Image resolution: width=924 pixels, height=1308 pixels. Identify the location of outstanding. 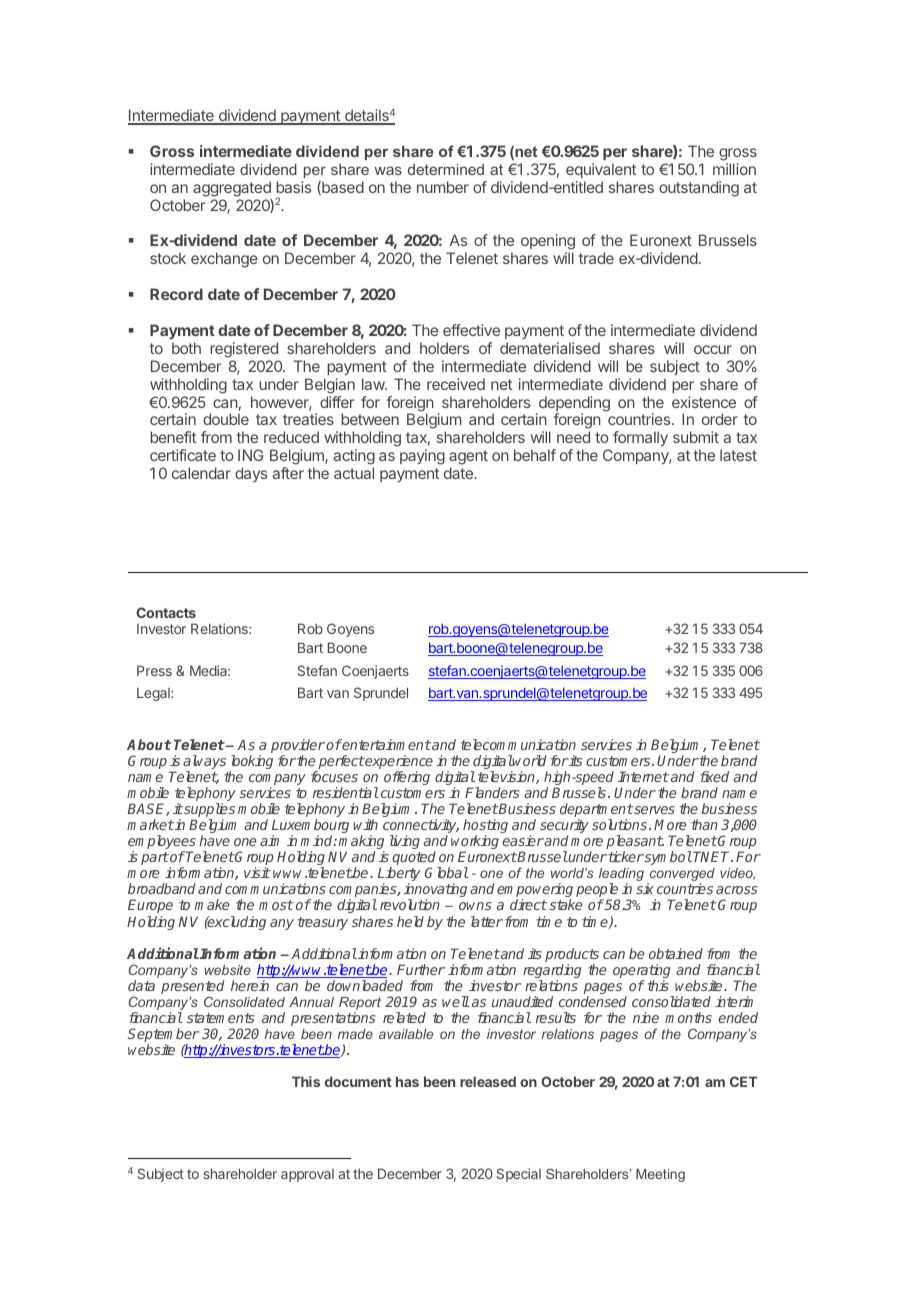
(699, 189).
